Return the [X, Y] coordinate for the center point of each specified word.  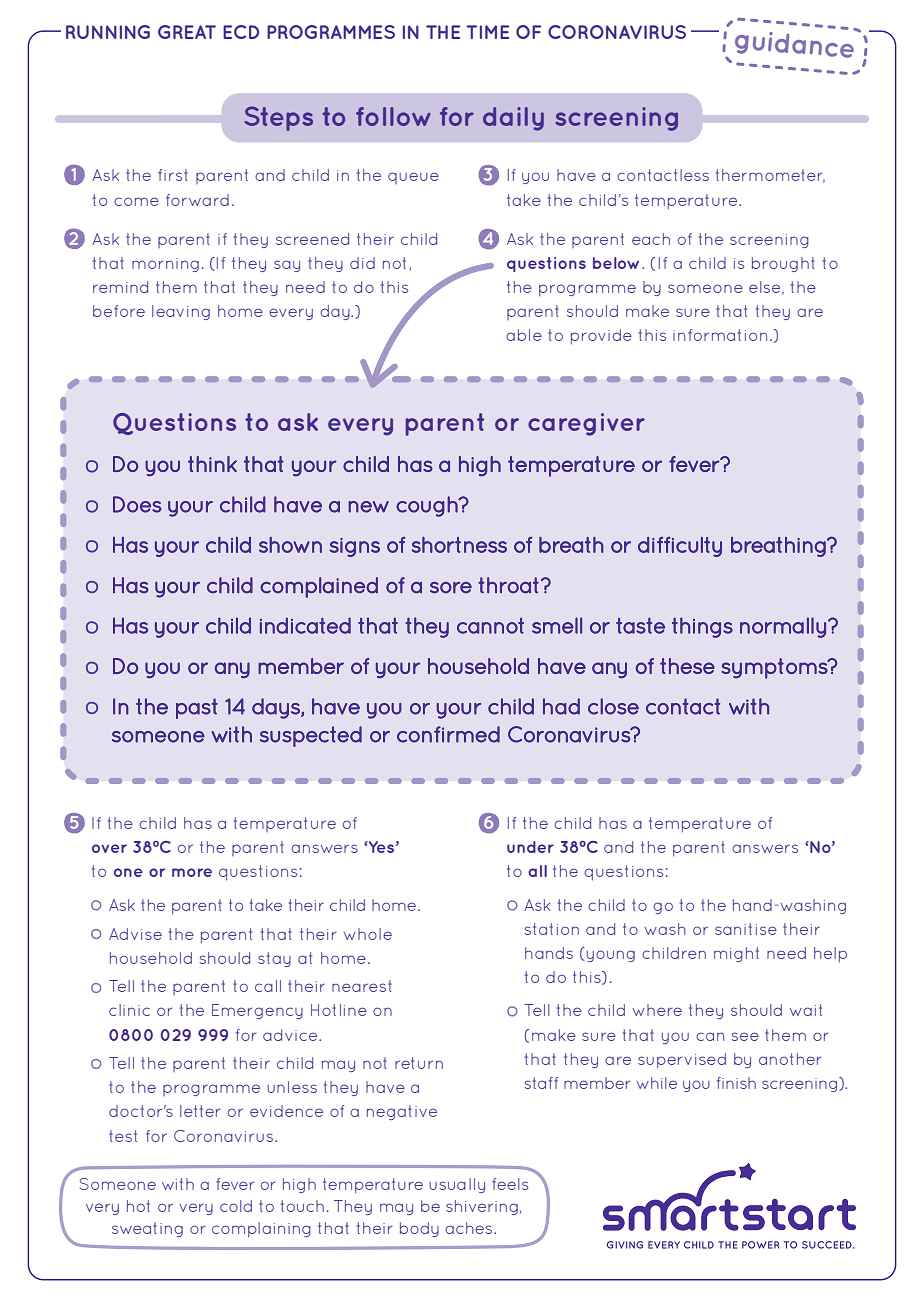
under [530, 847]
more [192, 872]
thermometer [770, 176]
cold [236, 1206]
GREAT [187, 32]
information [720, 335]
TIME [487, 32]
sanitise [746, 929]
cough [428, 506]
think [212, 464]
